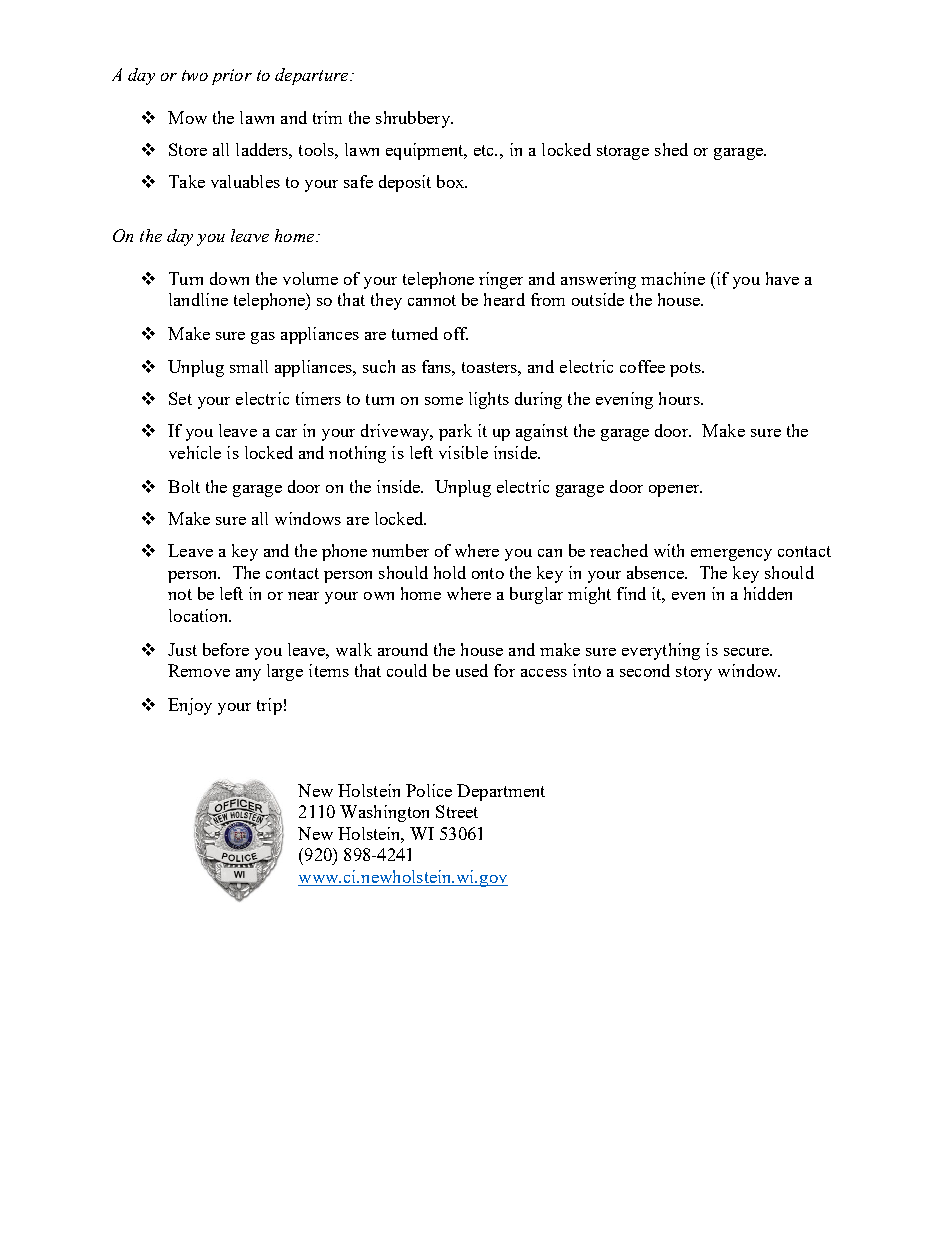  I want to click on story, so click(694, 673).
